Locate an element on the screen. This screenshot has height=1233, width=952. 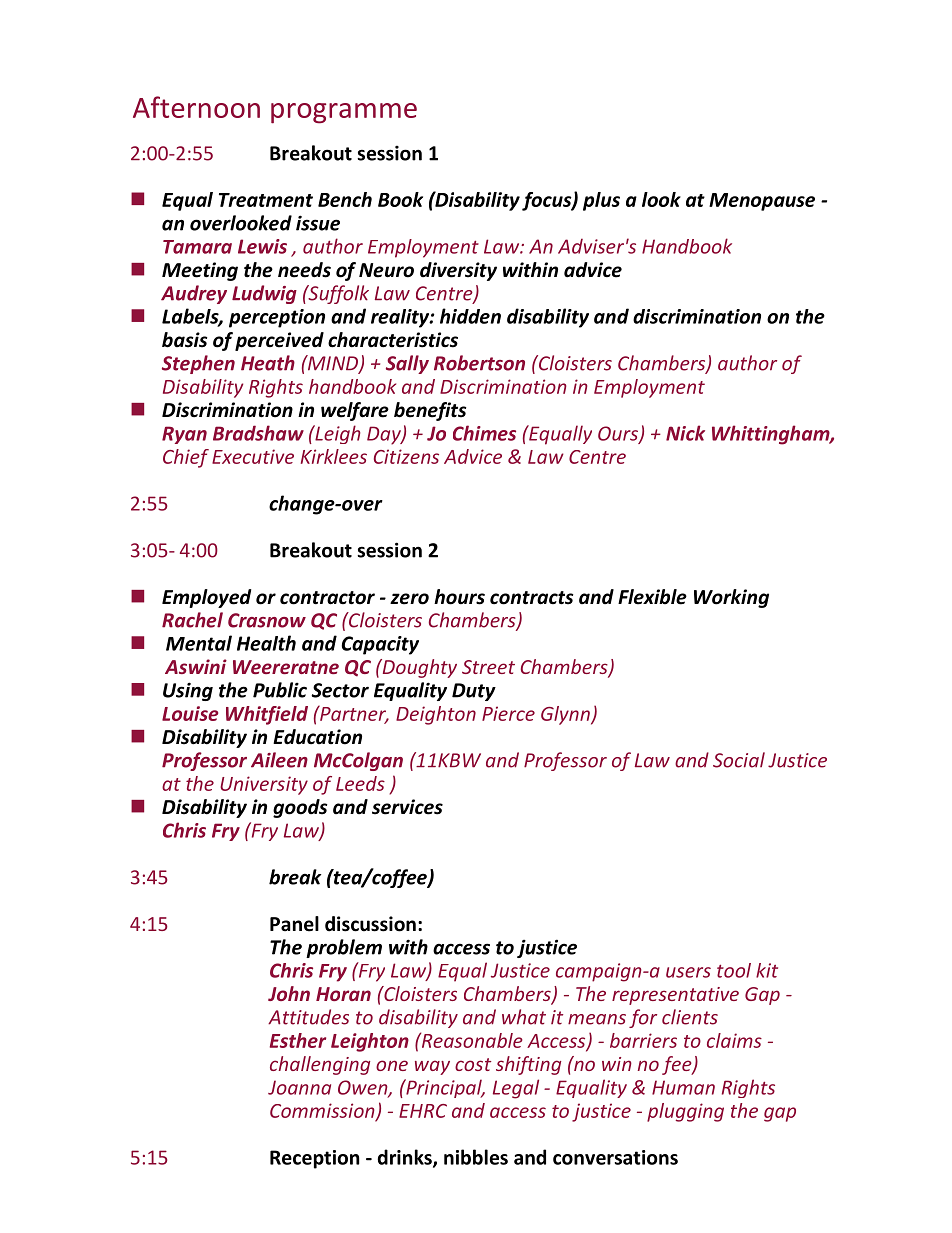
Afternoon is located at coordinates (196, 107).
